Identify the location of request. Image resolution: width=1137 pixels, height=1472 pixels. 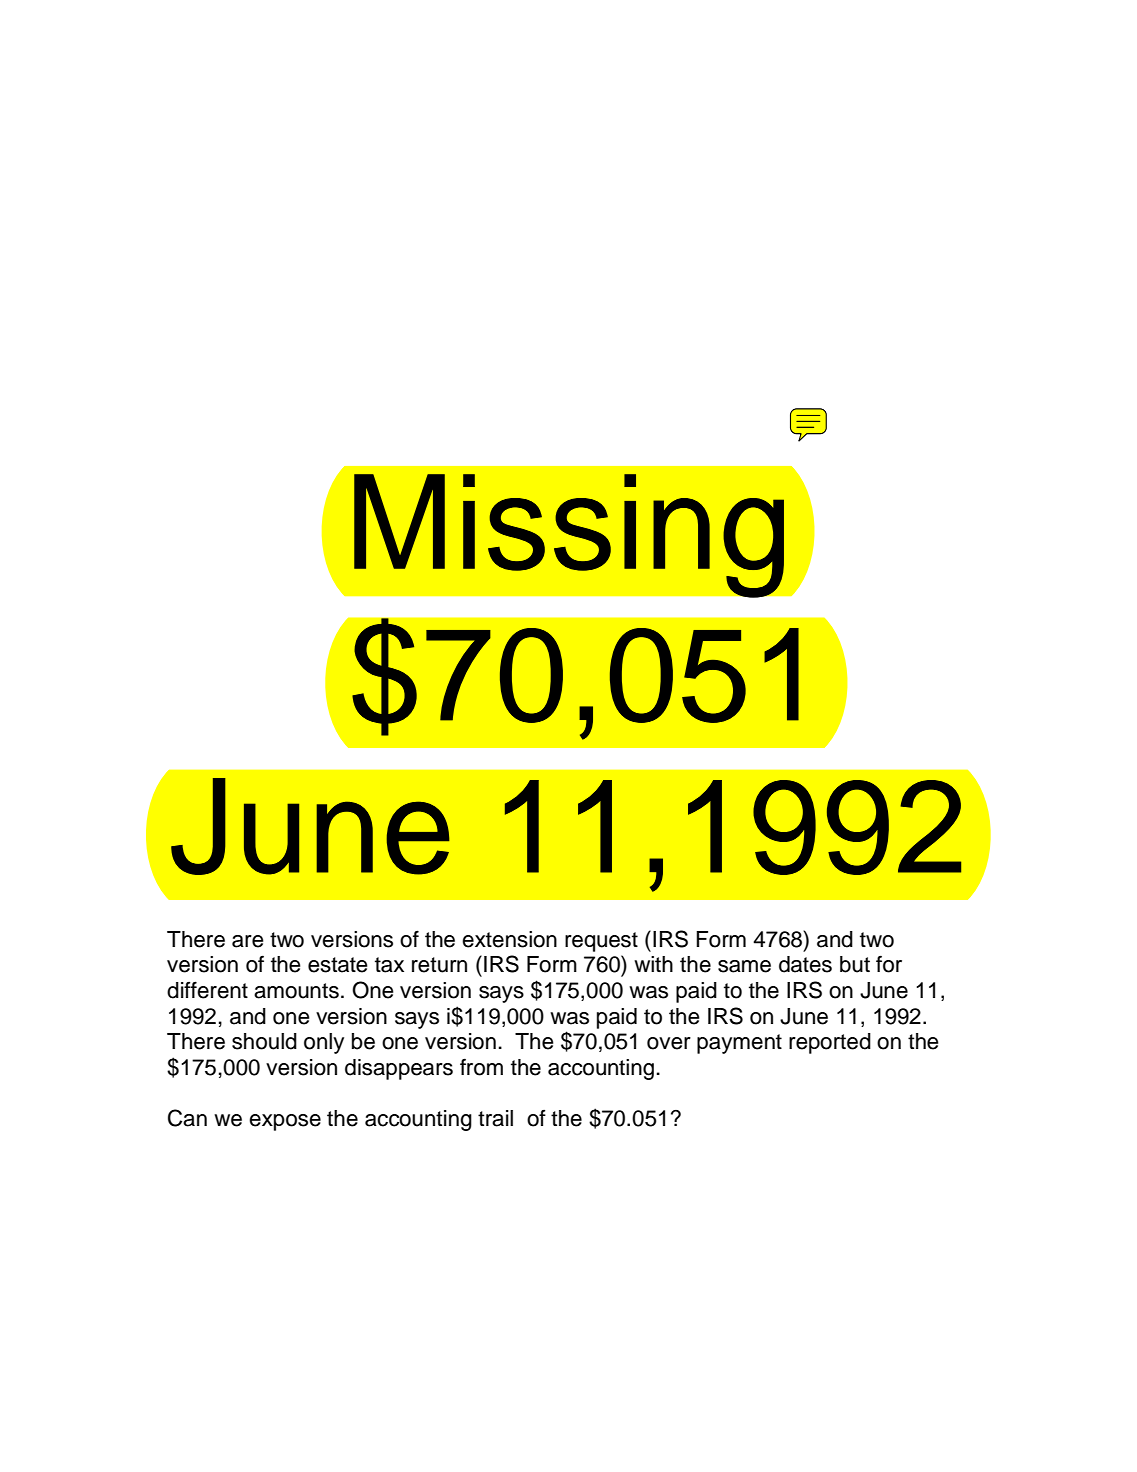
(601, 942).
